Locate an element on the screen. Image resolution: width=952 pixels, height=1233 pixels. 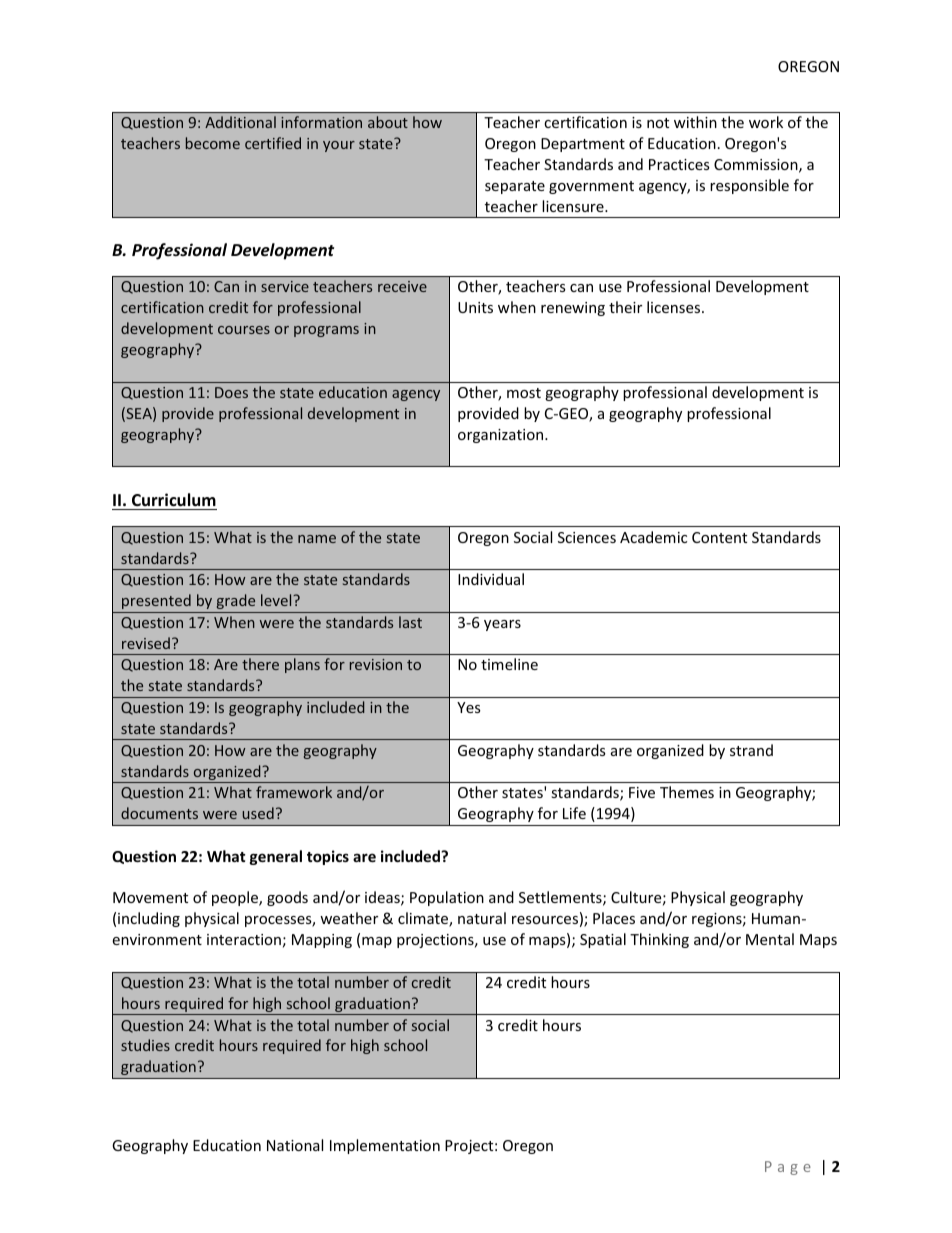
separate is located at coordinates (515, 187).
